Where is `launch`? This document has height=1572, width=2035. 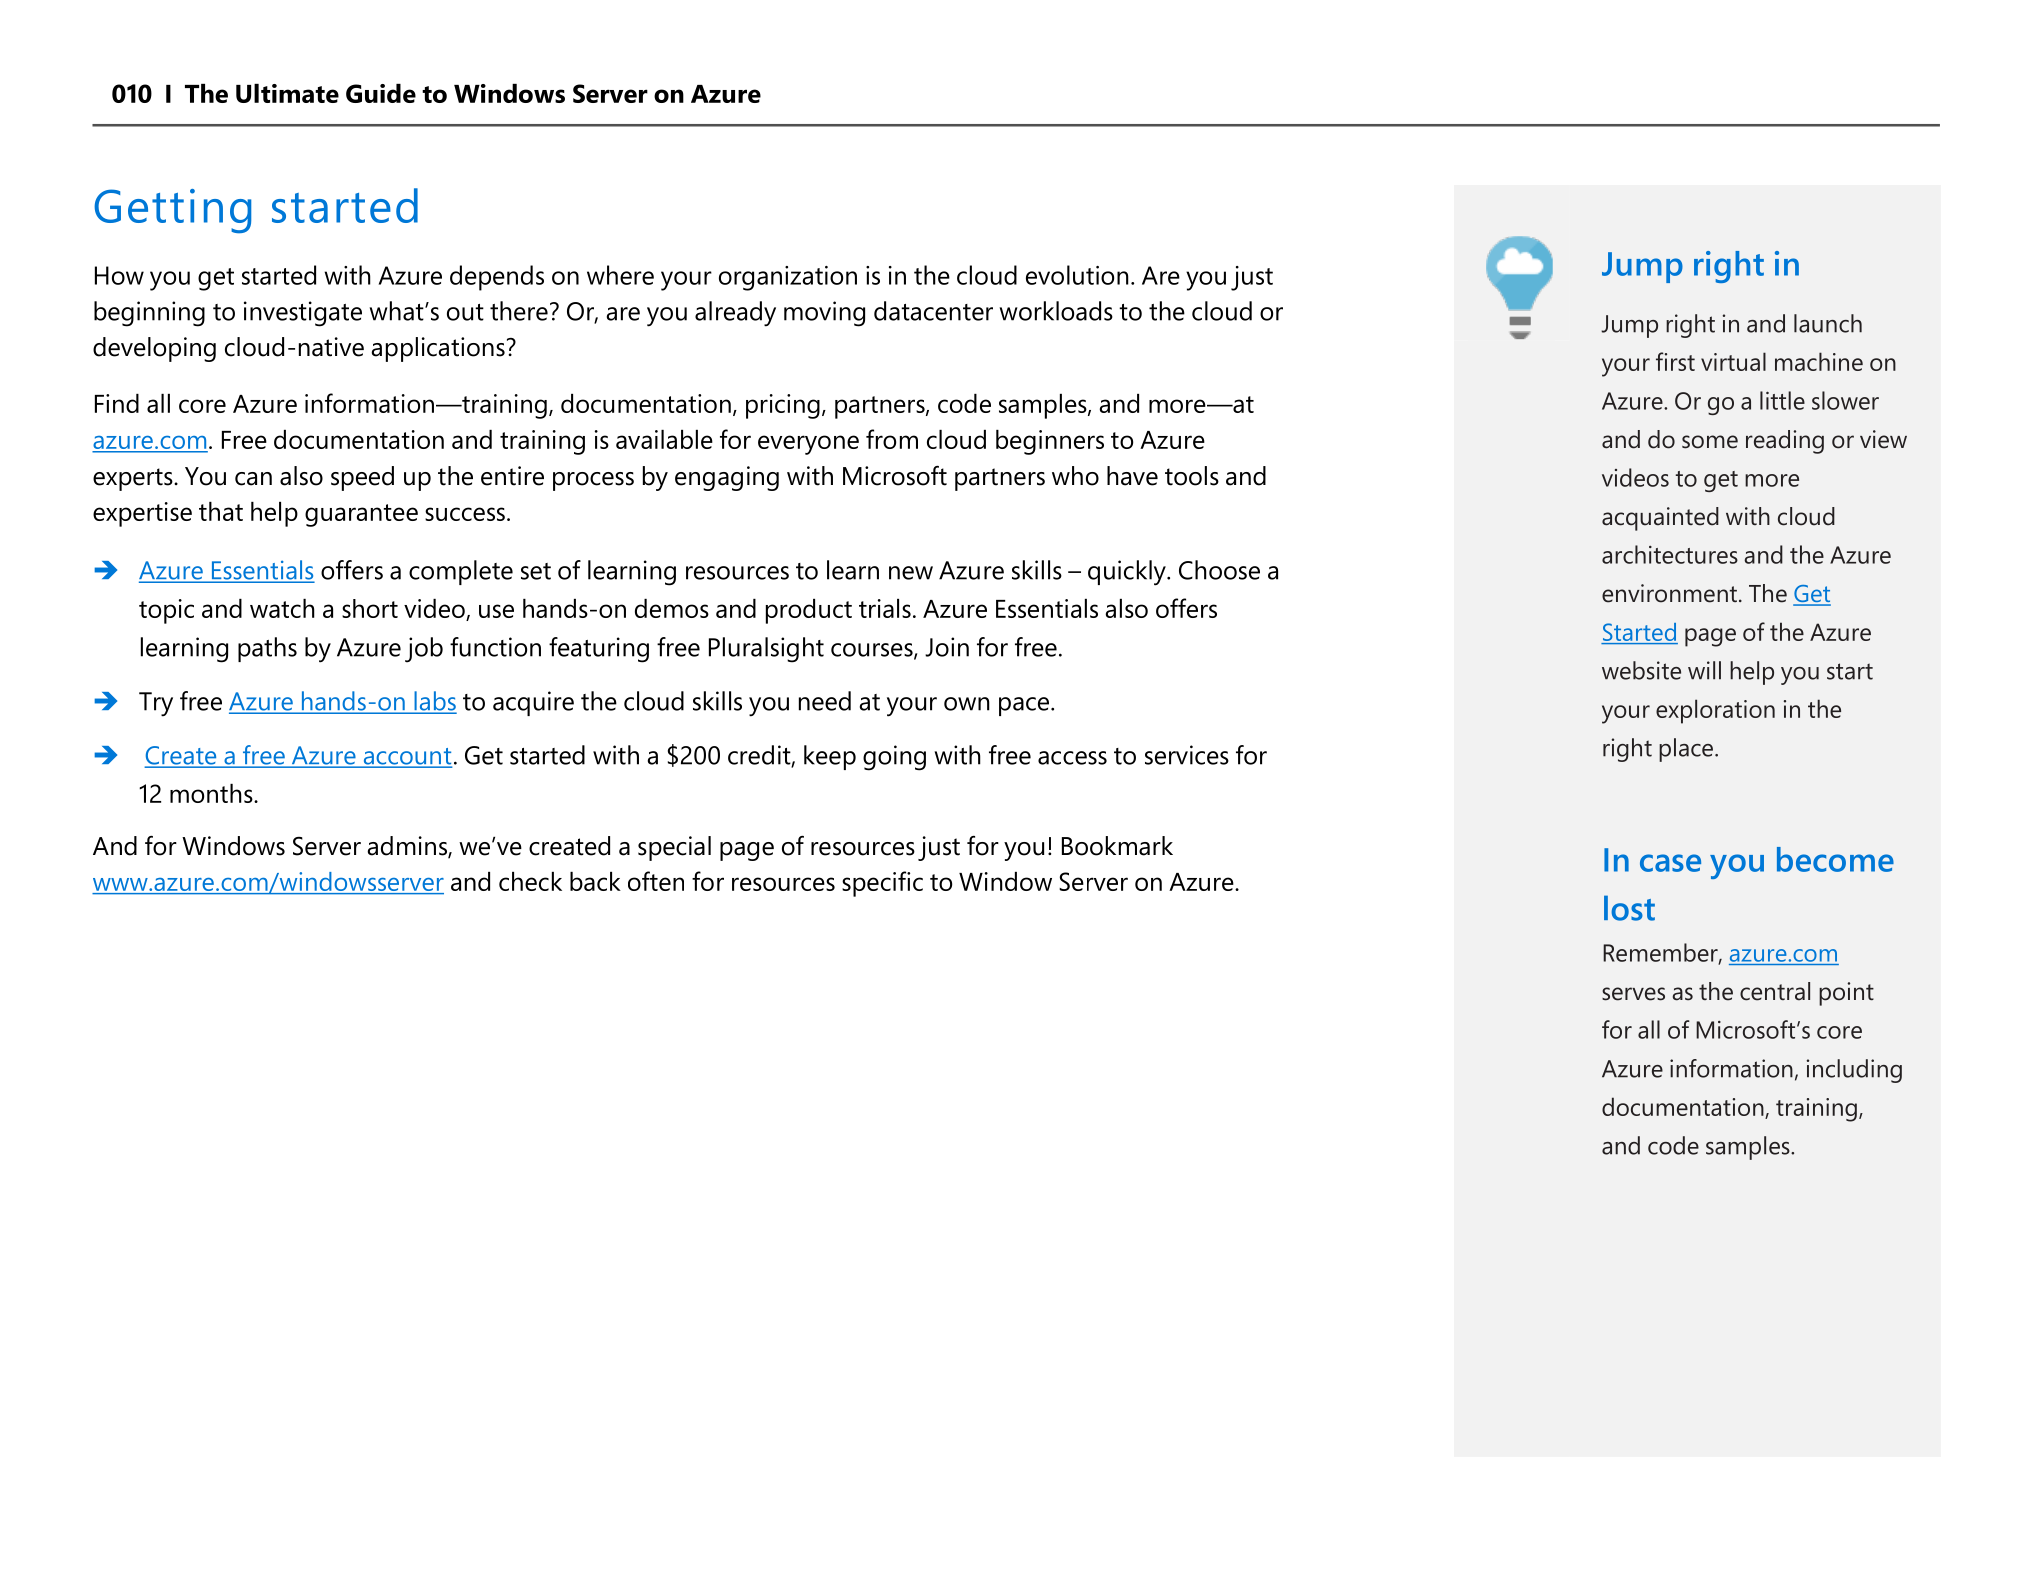
launch is located at coordinates (1828, 323).
